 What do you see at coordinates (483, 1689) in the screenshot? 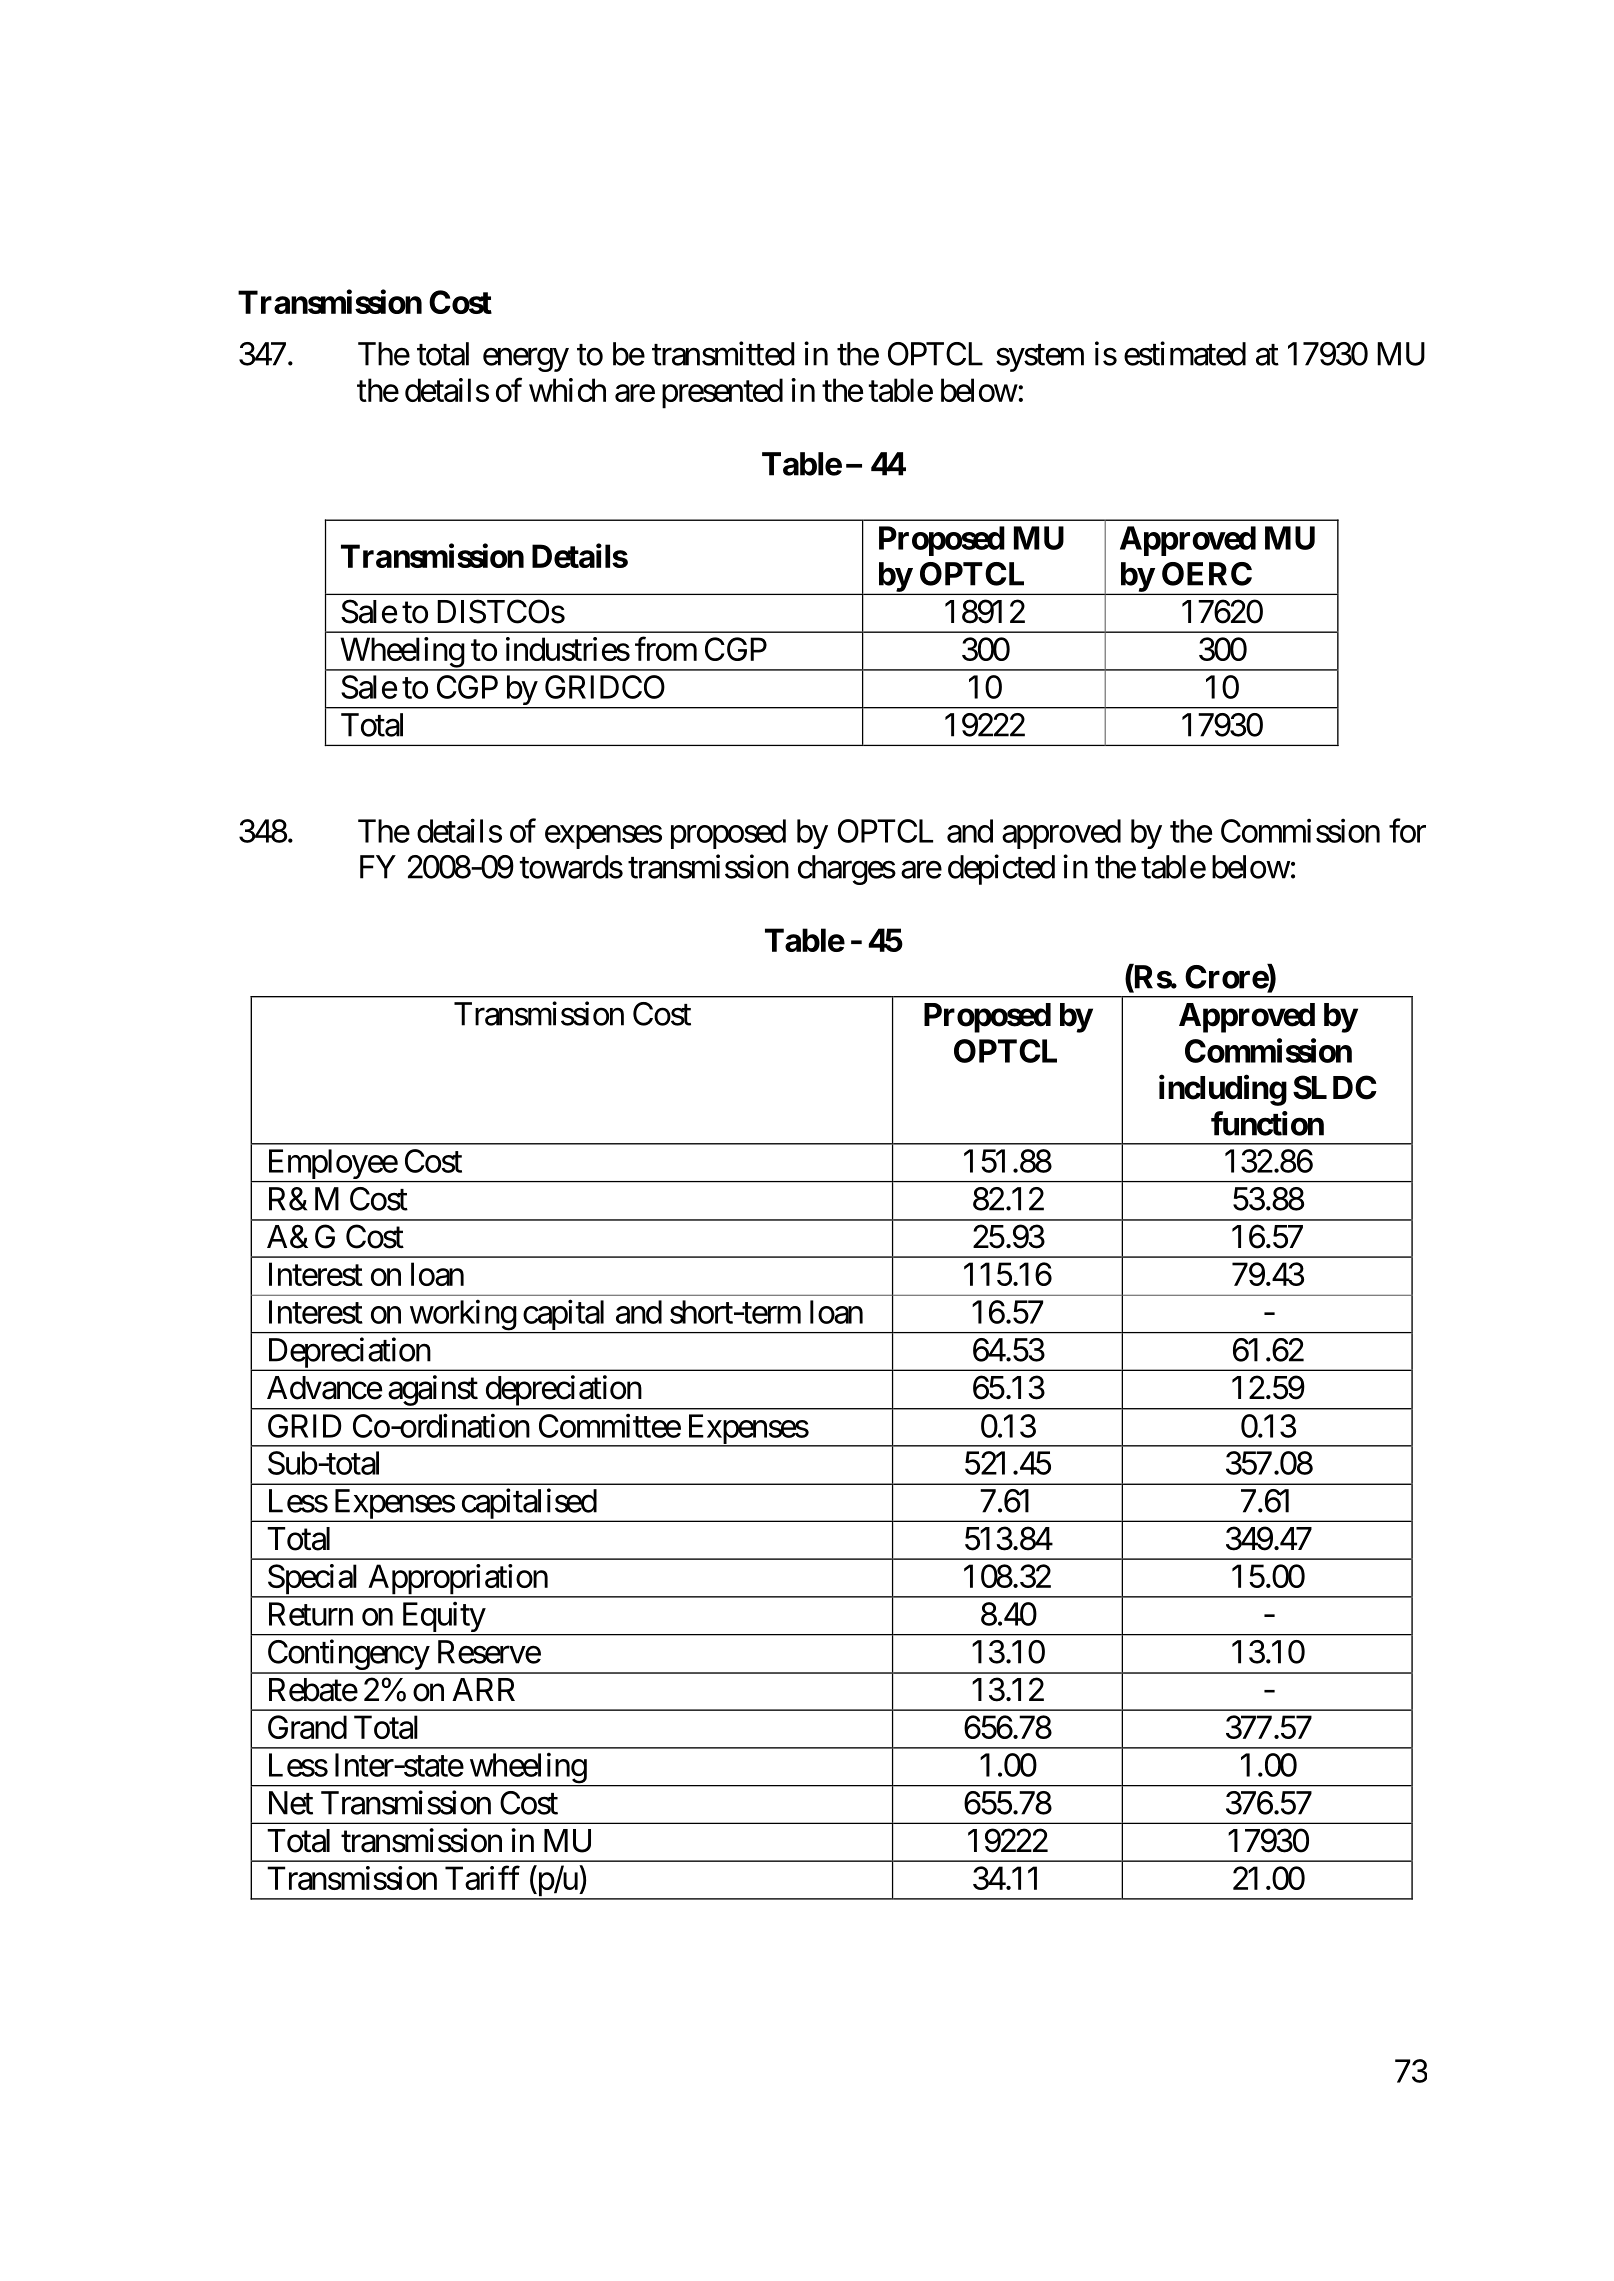
I see `ARR` at bounding box center [483, 1689].
